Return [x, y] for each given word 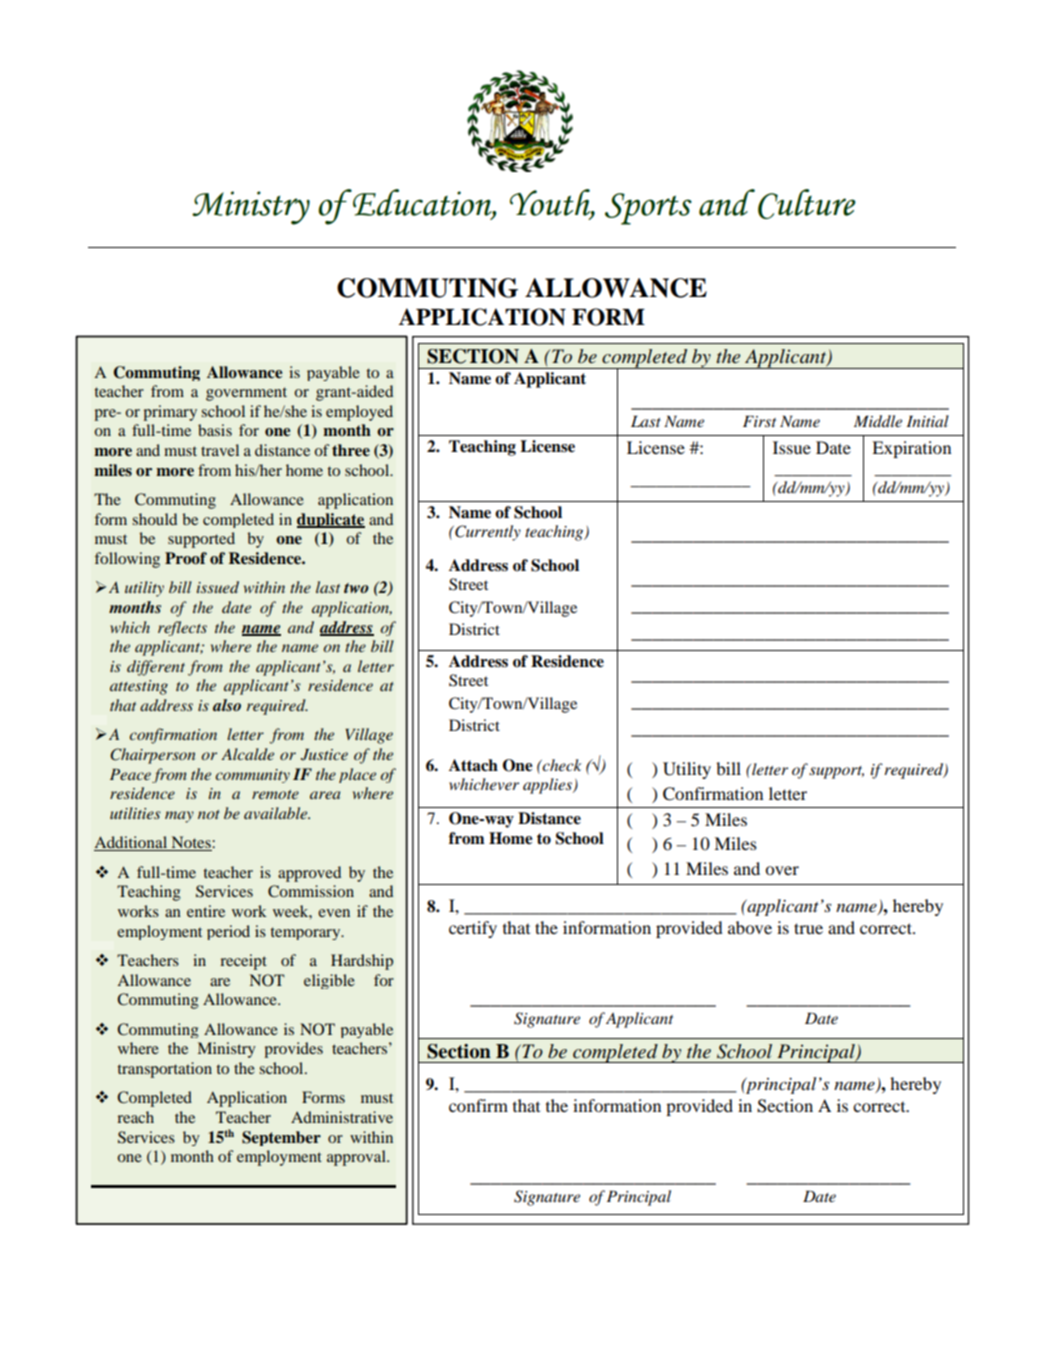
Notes [191, 843]
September [281, 1138]
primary [170, 413]
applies [548, 786]
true [808, 928]
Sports [648, 209]
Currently [487, 533]
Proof [186, 558]
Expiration [911, 449]
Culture [807, 204]
